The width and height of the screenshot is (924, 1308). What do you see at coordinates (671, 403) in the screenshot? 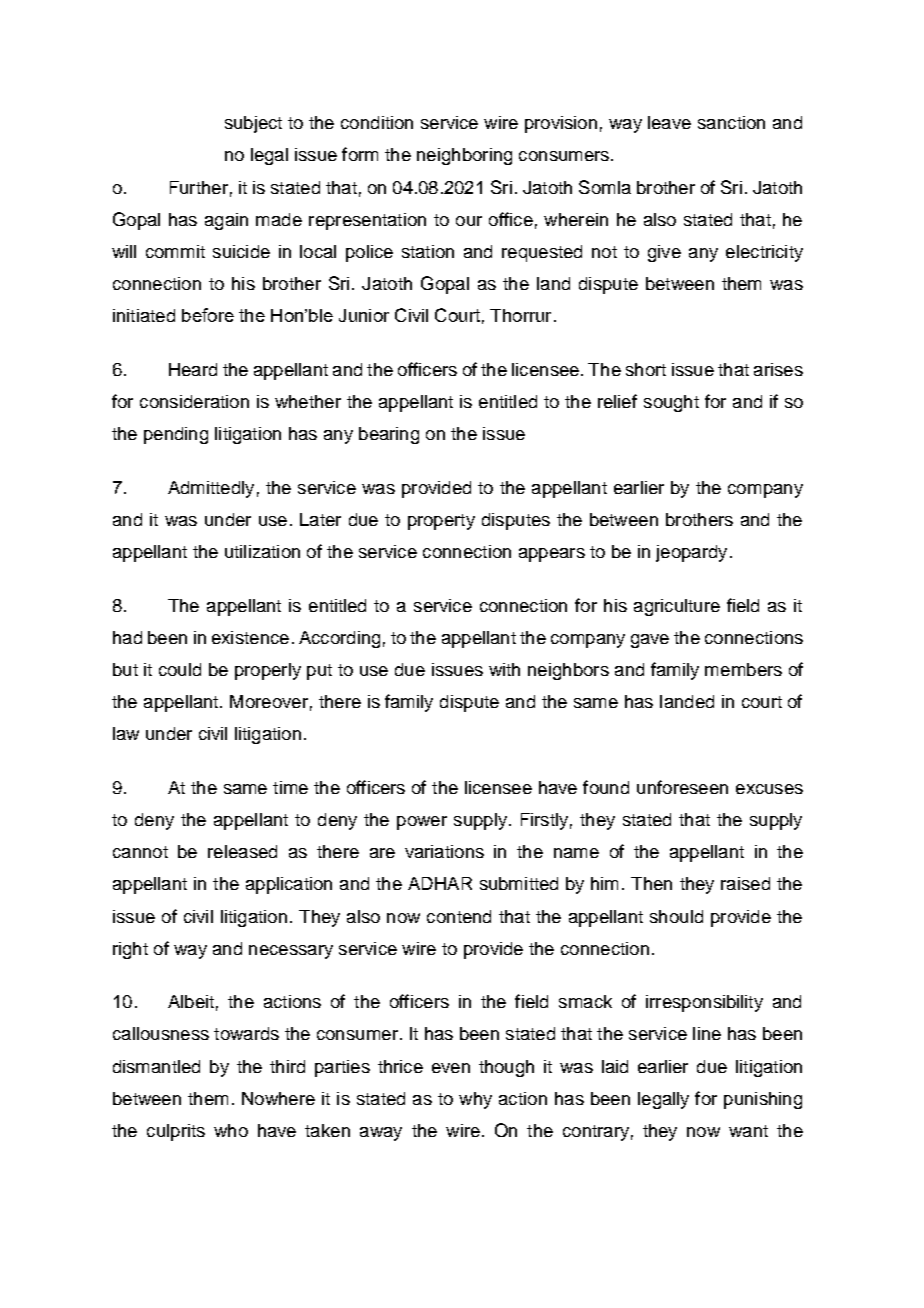
I see `sought` at bounding box center [671, 403].
